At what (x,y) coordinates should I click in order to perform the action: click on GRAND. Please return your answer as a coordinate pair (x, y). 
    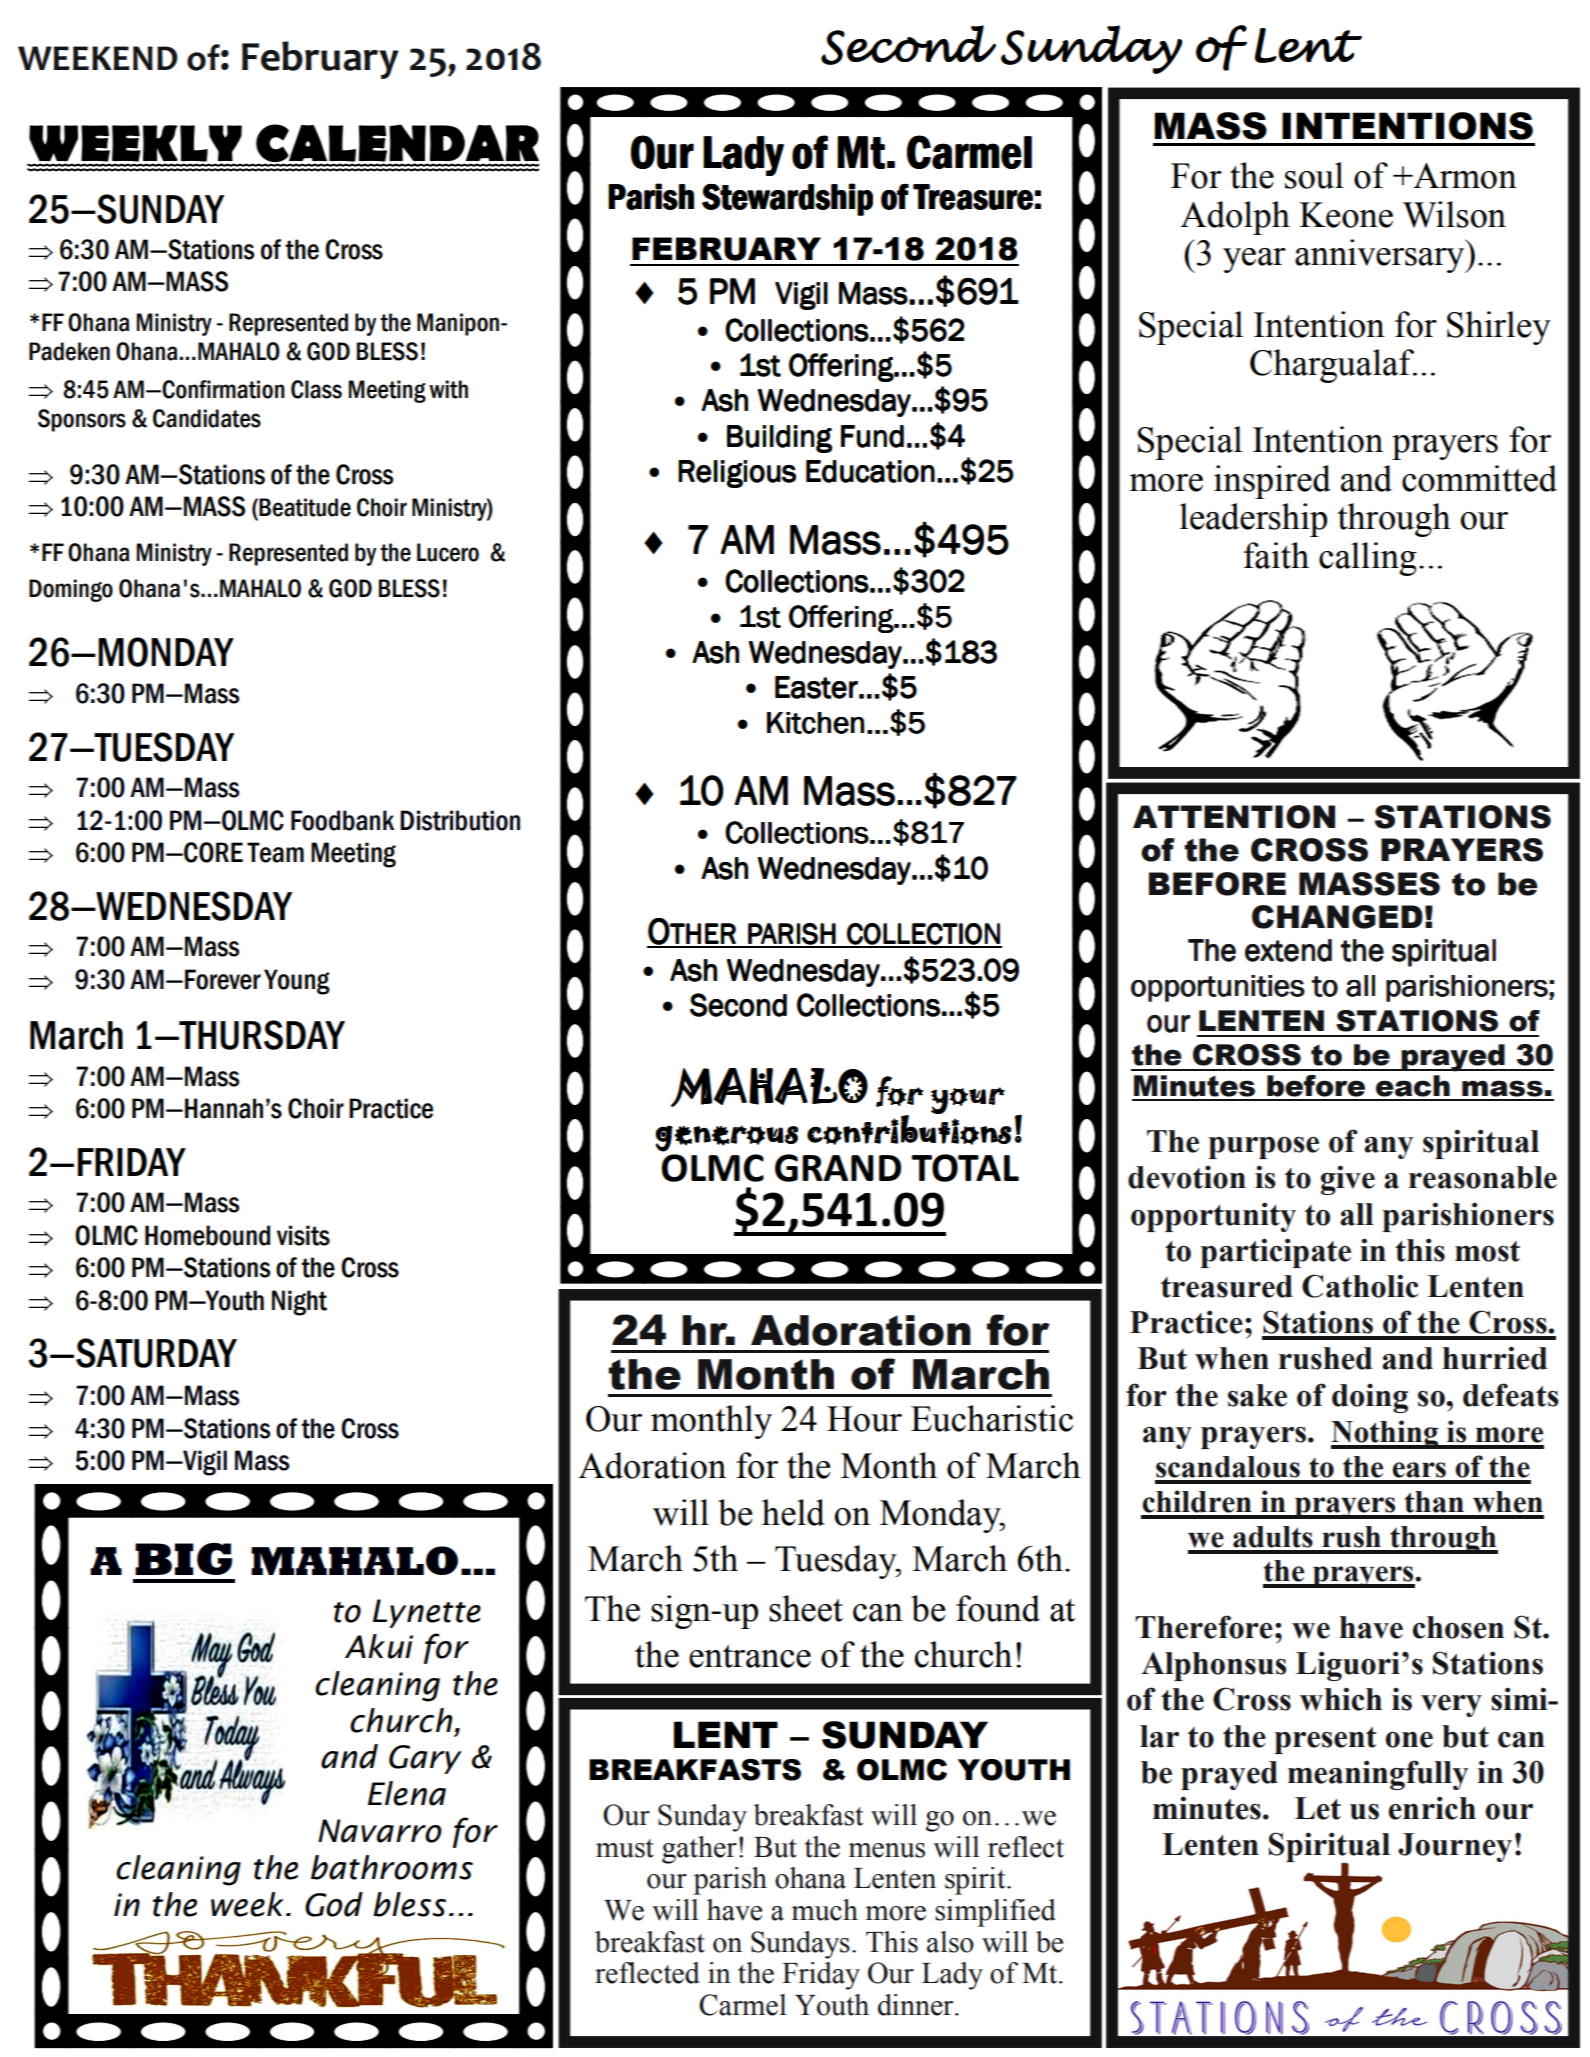
    Looking at the image, I should click on (838, 1168).
